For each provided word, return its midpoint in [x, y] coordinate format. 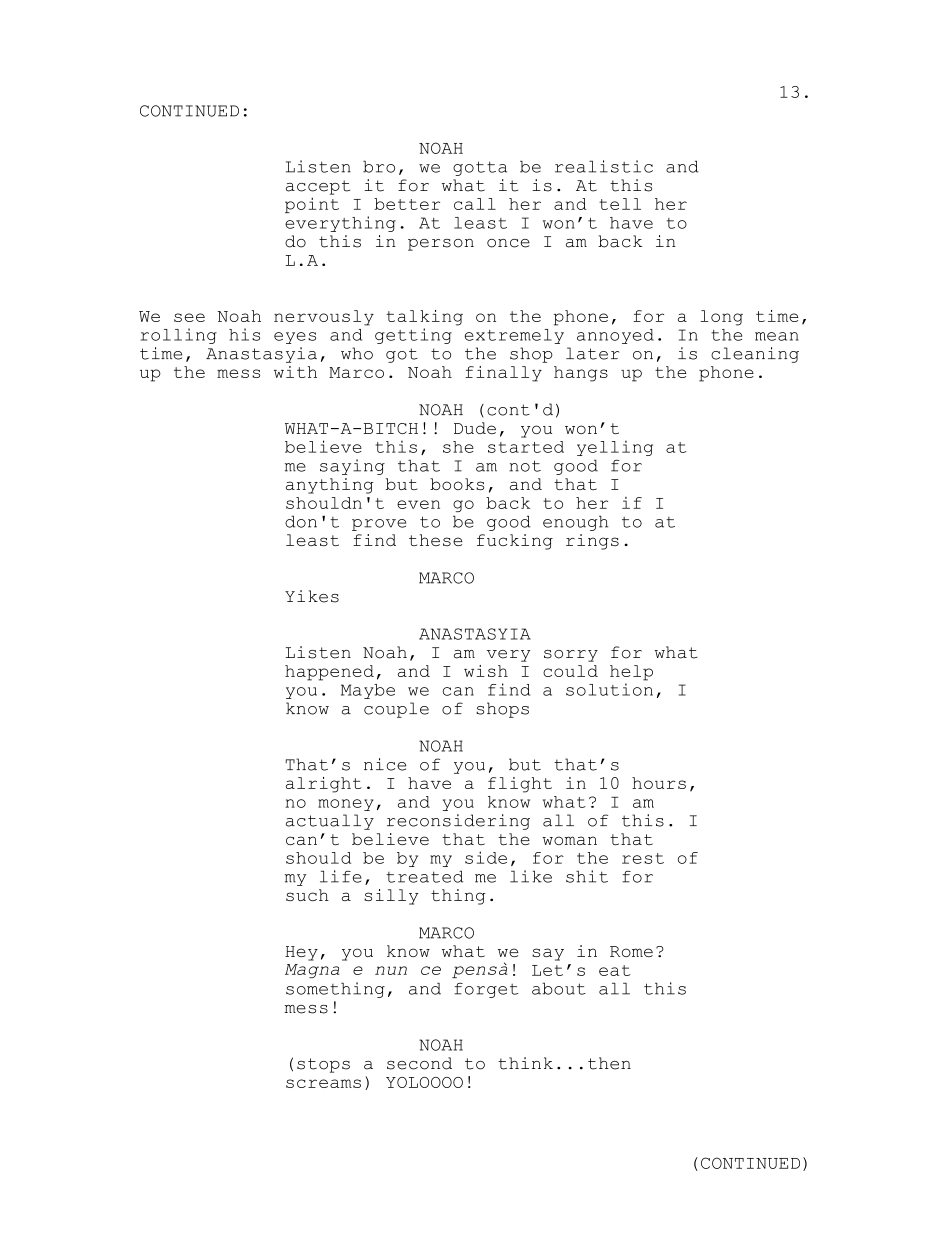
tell [620, 204]
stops [323, 1065]
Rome [631, 951]
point [312, 205]
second [419, 1063]
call [475, 204]
